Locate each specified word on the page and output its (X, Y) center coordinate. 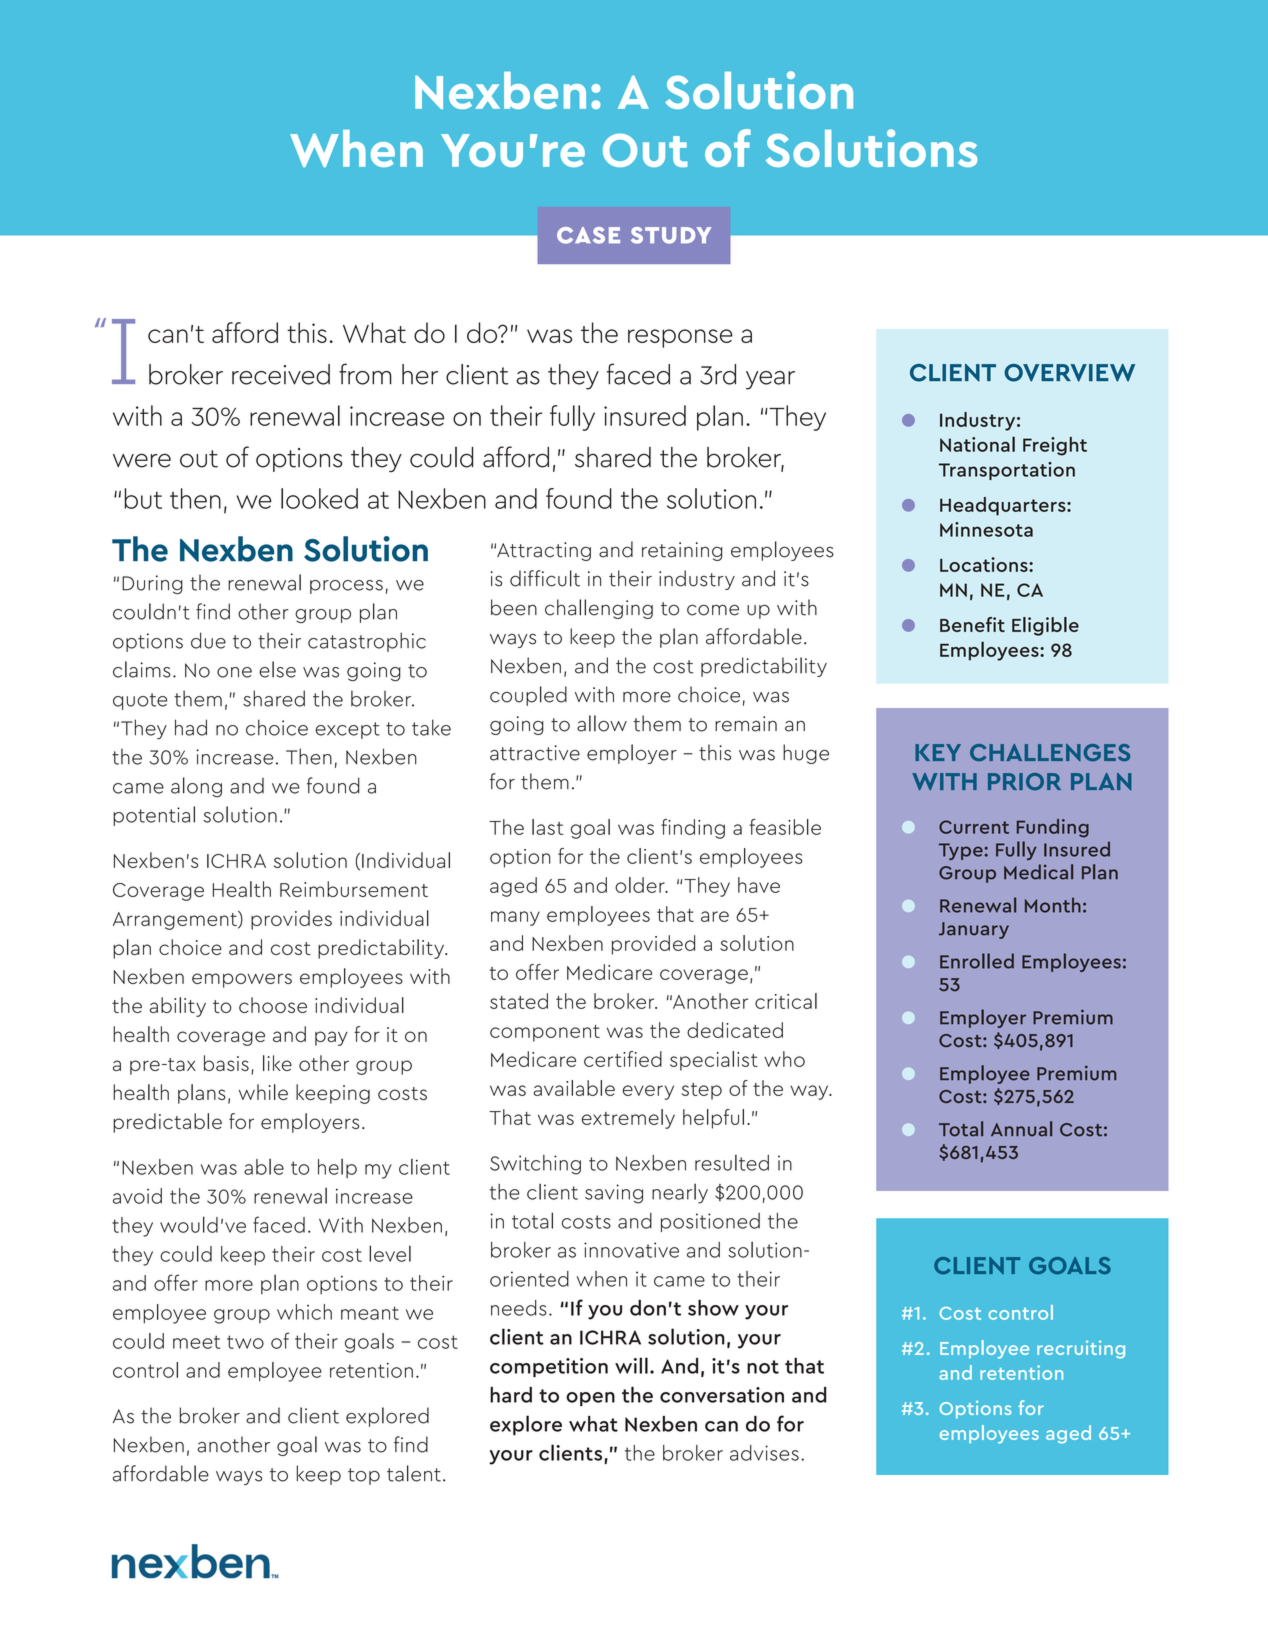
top (364, 1476)
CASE (588, 235)
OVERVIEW (1069, 373)
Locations (985, 564)
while (263, 1092)
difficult (545, 578)
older (641, 885)
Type (962, 851)
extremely (628, 1119)
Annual (1021, 1129)
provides (291, 920)
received (281, 374)
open (590, 1399)
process (346, 587)
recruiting (1081, 1349)
